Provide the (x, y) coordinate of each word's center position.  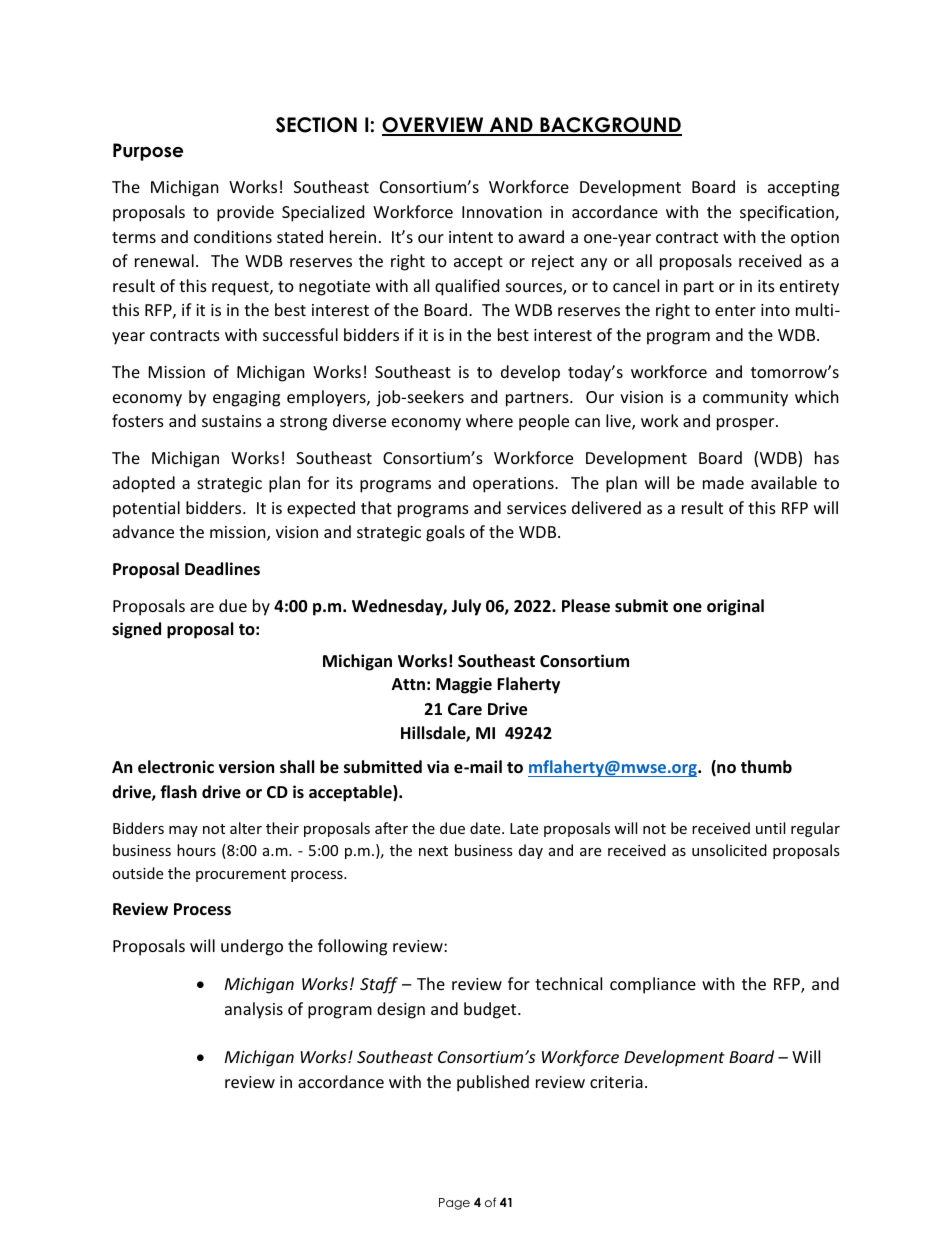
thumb (766, 766)
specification (788, 213)
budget (491, 1010)
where (489, 420)
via (438, 766)
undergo (252, 947)
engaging (246, 399)
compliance (653, 985)
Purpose (148, 152)
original (735, 607)
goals (445, 533)
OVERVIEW (434, 126)
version (246, 767)
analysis (254, 1010)
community (745, 399)
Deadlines (222, 569)
